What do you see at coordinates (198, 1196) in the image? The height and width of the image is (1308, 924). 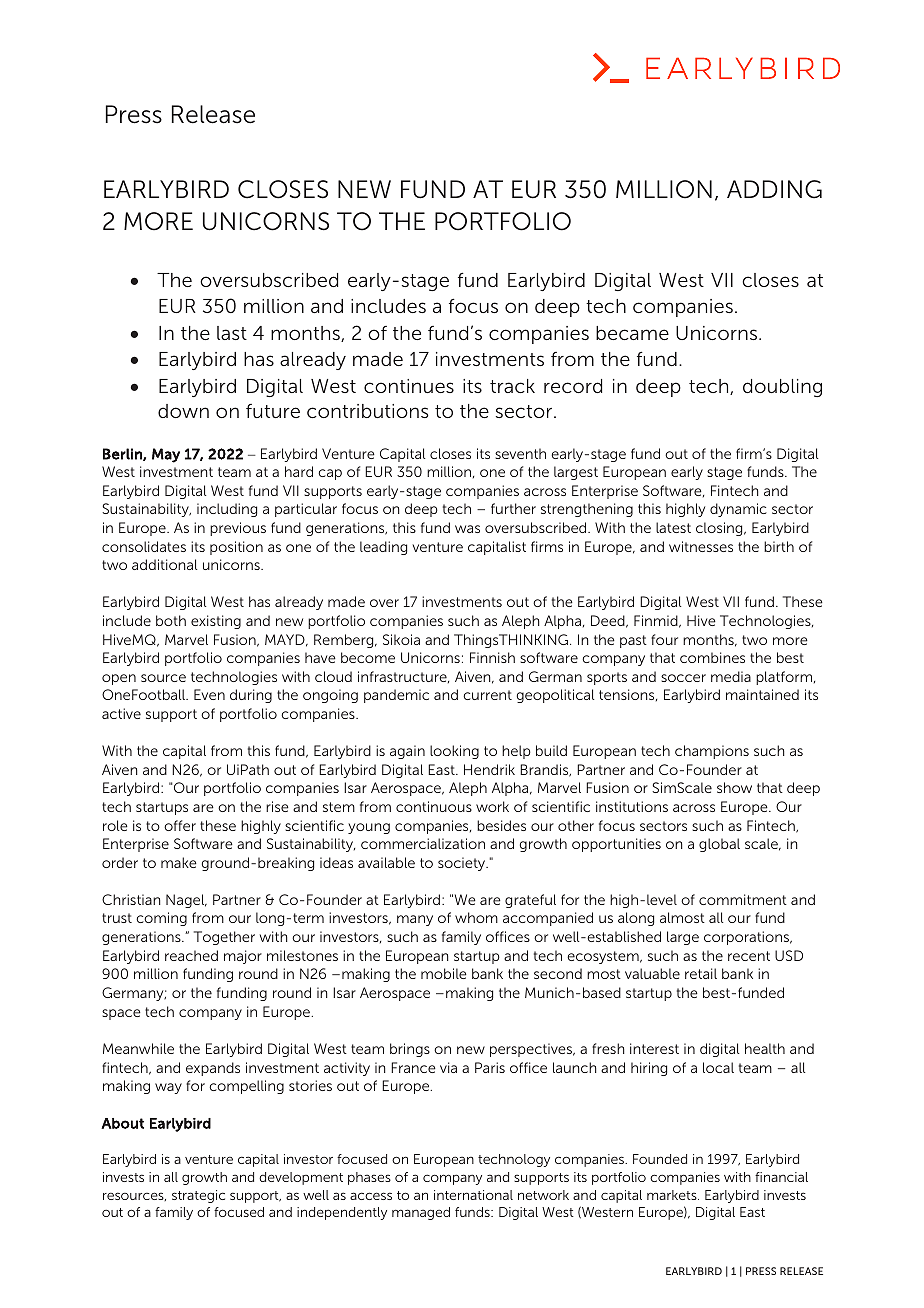 I see `strategic` at bounding box center [198, 1196].
